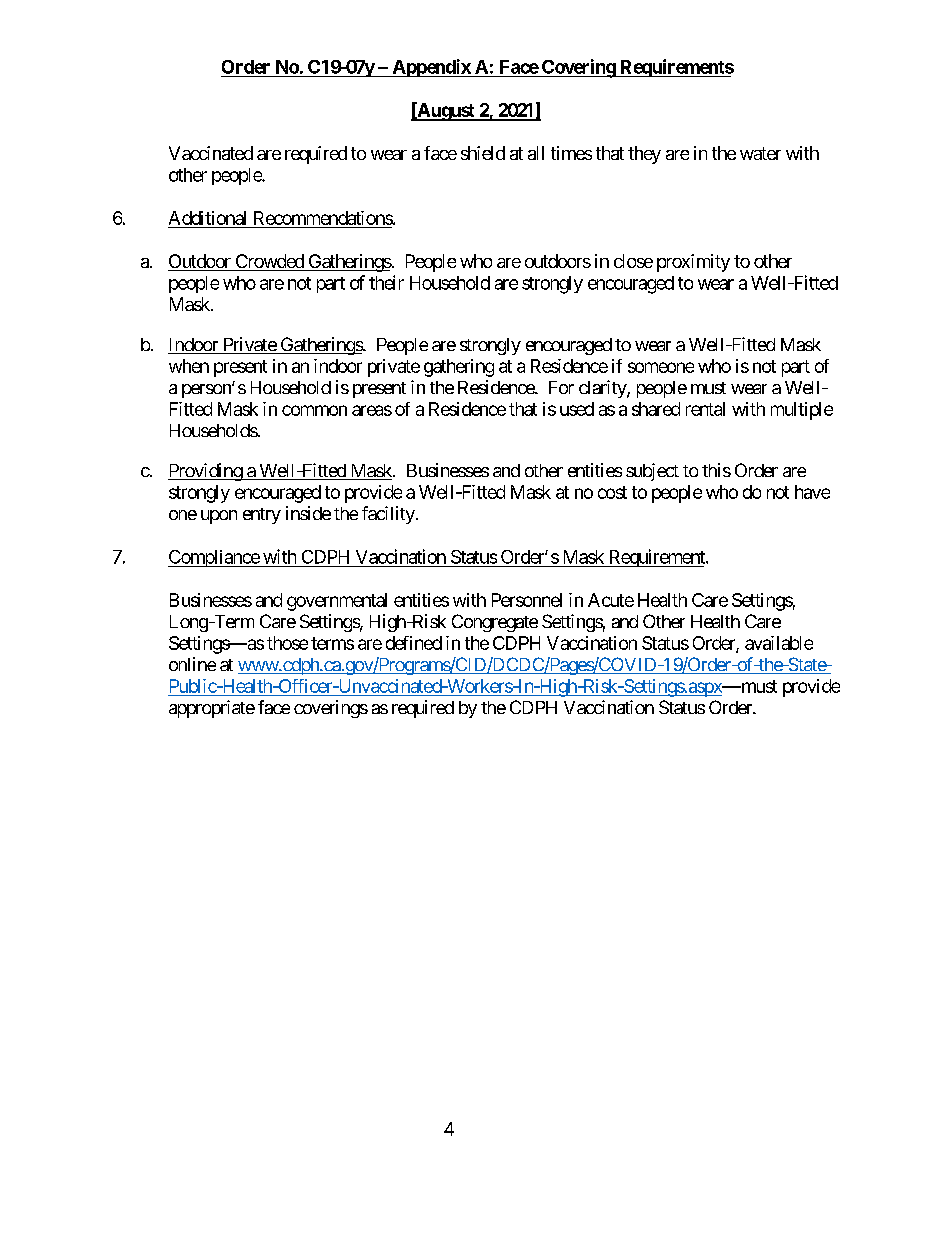 The height and width of the image is (1233, 952). I want to click on For, so click(561, 387).
